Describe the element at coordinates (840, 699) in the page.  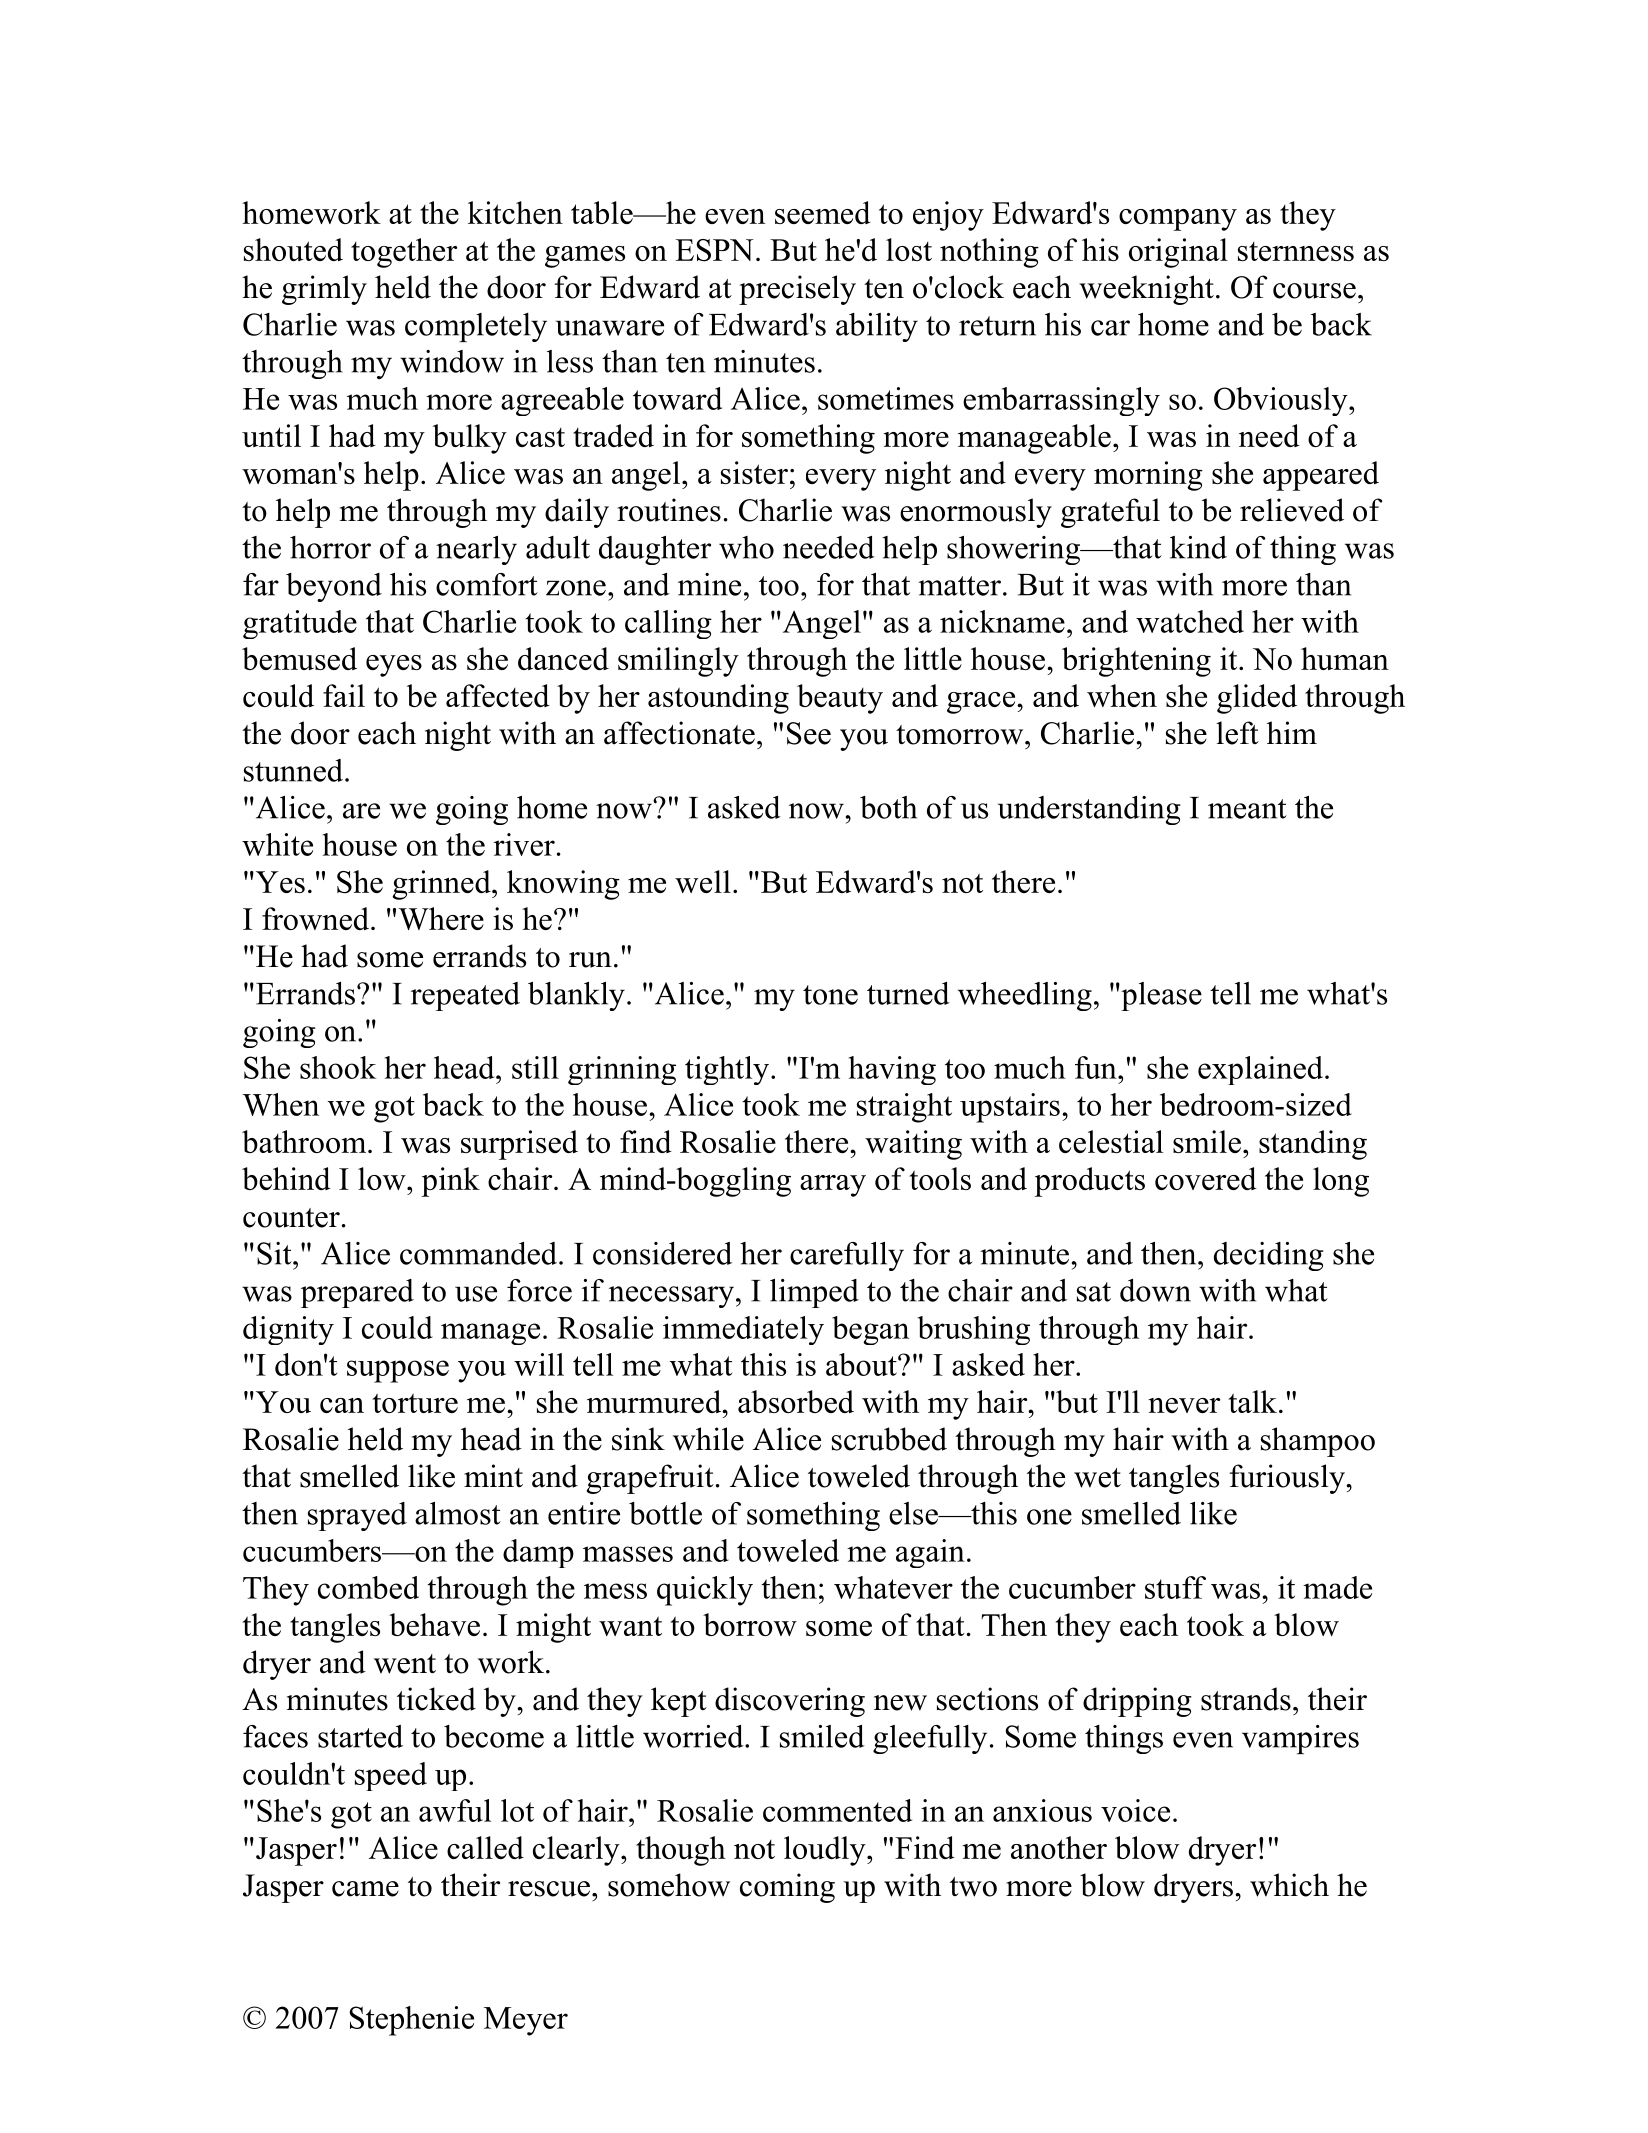
I see `beauty` at that location.
